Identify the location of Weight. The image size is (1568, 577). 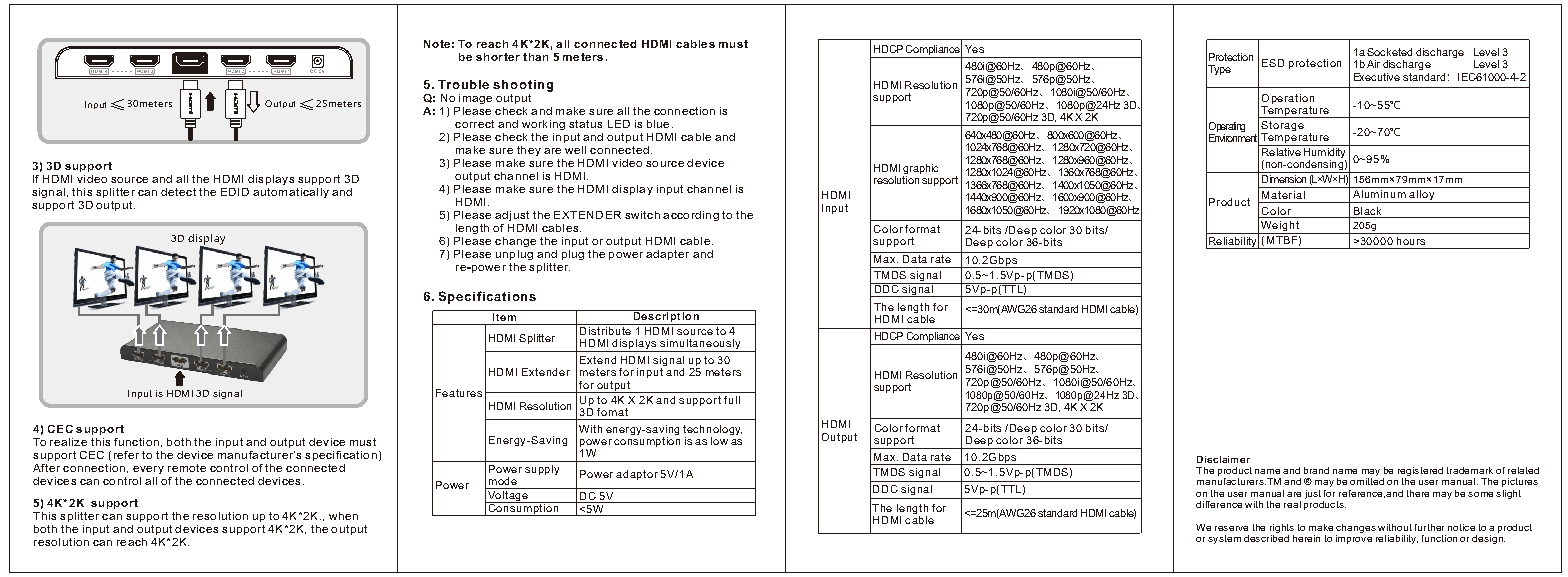
(1280, 227).
